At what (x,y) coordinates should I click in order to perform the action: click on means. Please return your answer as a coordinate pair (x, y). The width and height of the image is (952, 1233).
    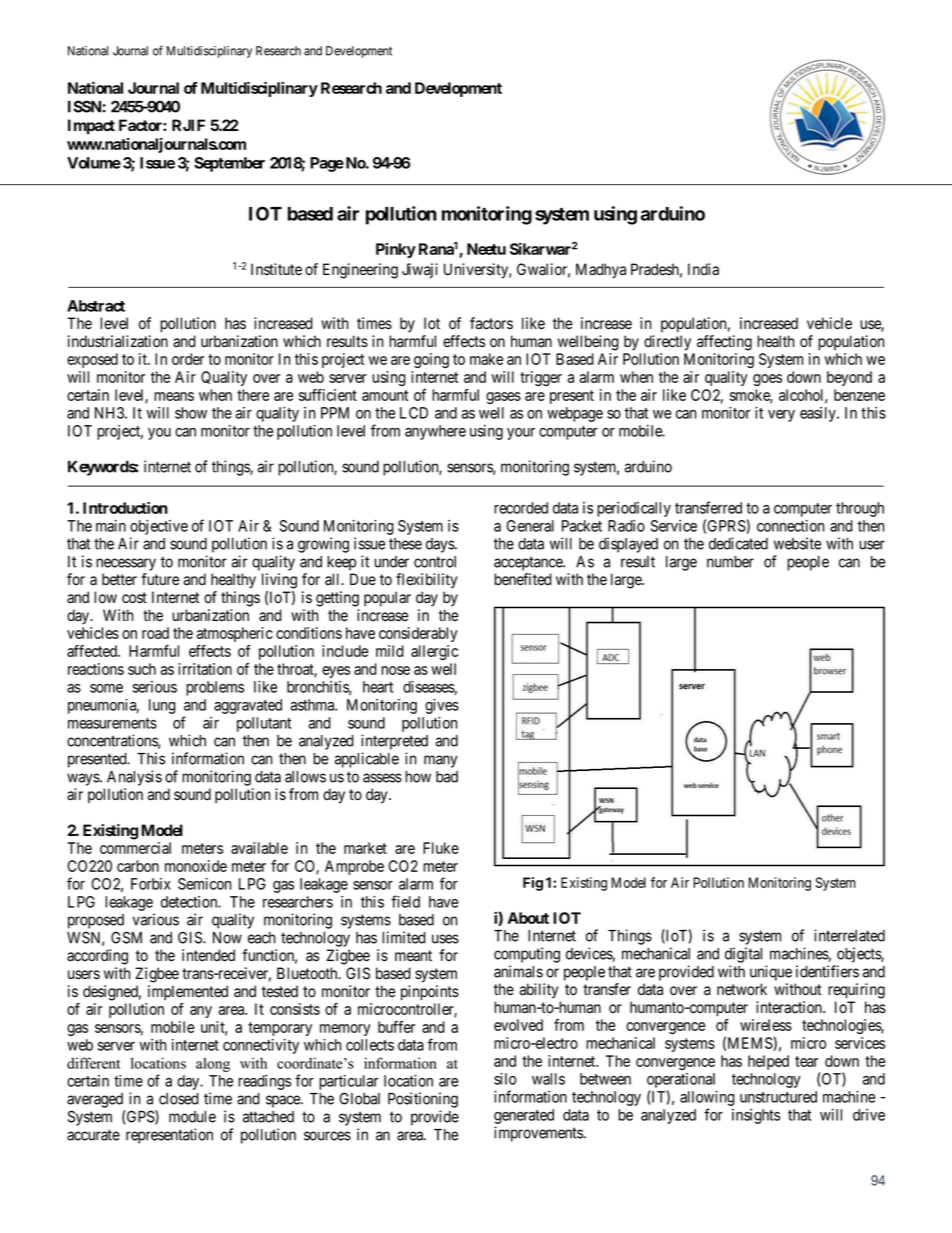
    Looking at the image, I should click on (174, 396).
